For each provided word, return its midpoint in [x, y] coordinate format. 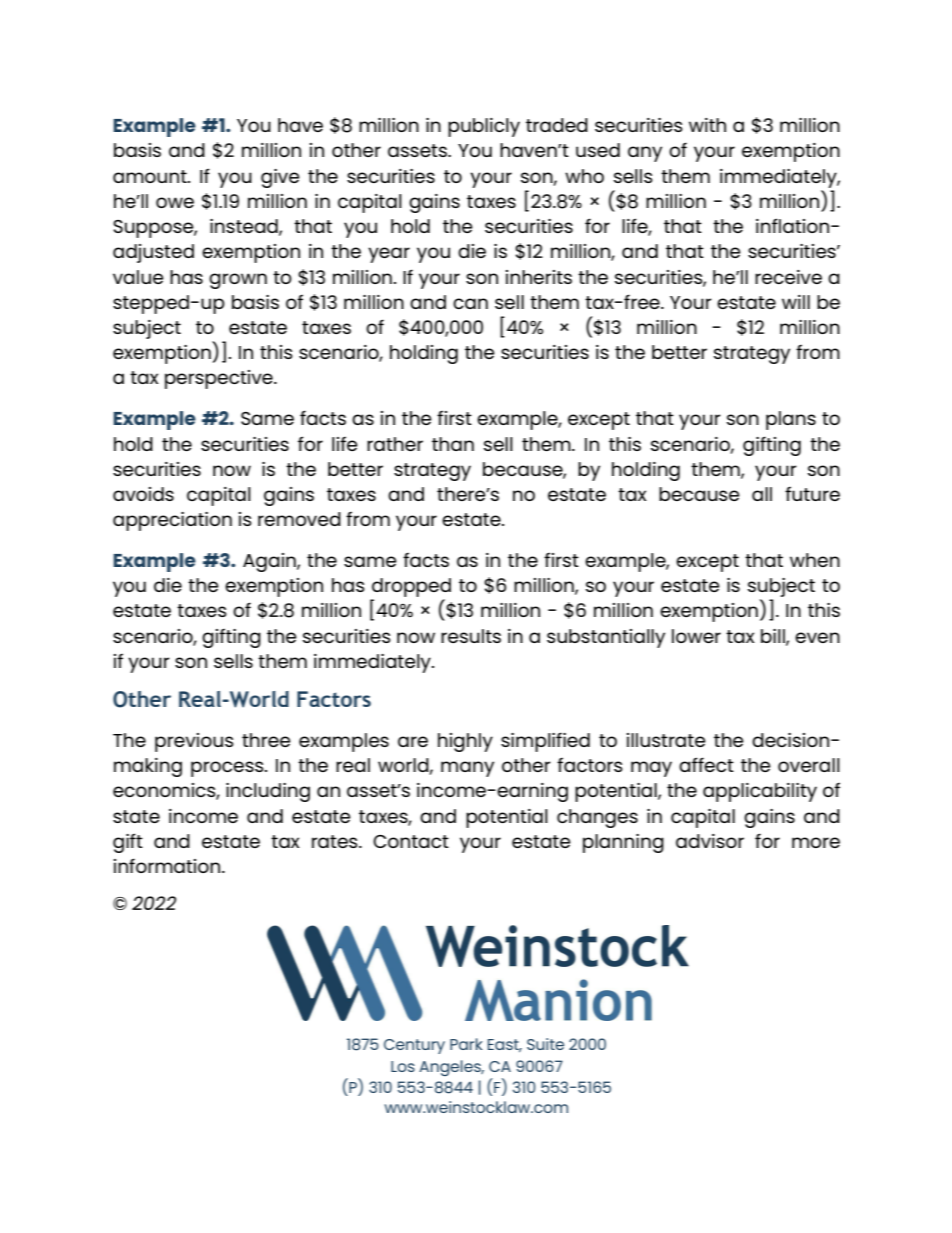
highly [465, 742]
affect [706, 764]
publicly [484, 127]
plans [791, 420]
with [707, 125]
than [453, 444]
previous [194, 742]
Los [403, 1066]
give [280, 178]
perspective [220, 379]
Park [466, 1044]
